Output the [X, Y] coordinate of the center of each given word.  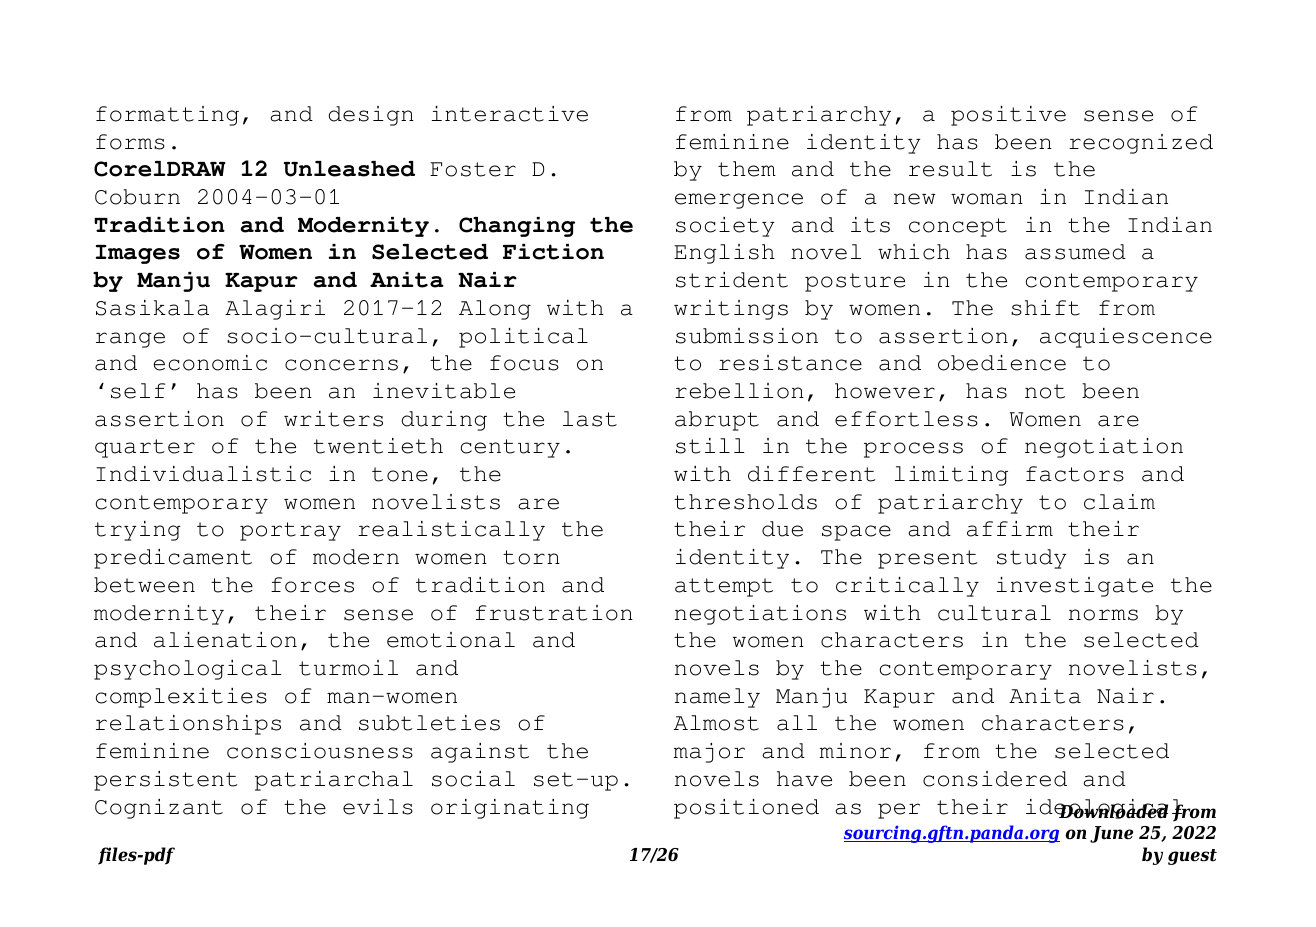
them [747, 169]
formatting [167, 116]
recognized [1141, 144]
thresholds [745, 502]
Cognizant [159, 809]
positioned [746, 809]
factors [1075, 474]
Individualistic [203, 474]
